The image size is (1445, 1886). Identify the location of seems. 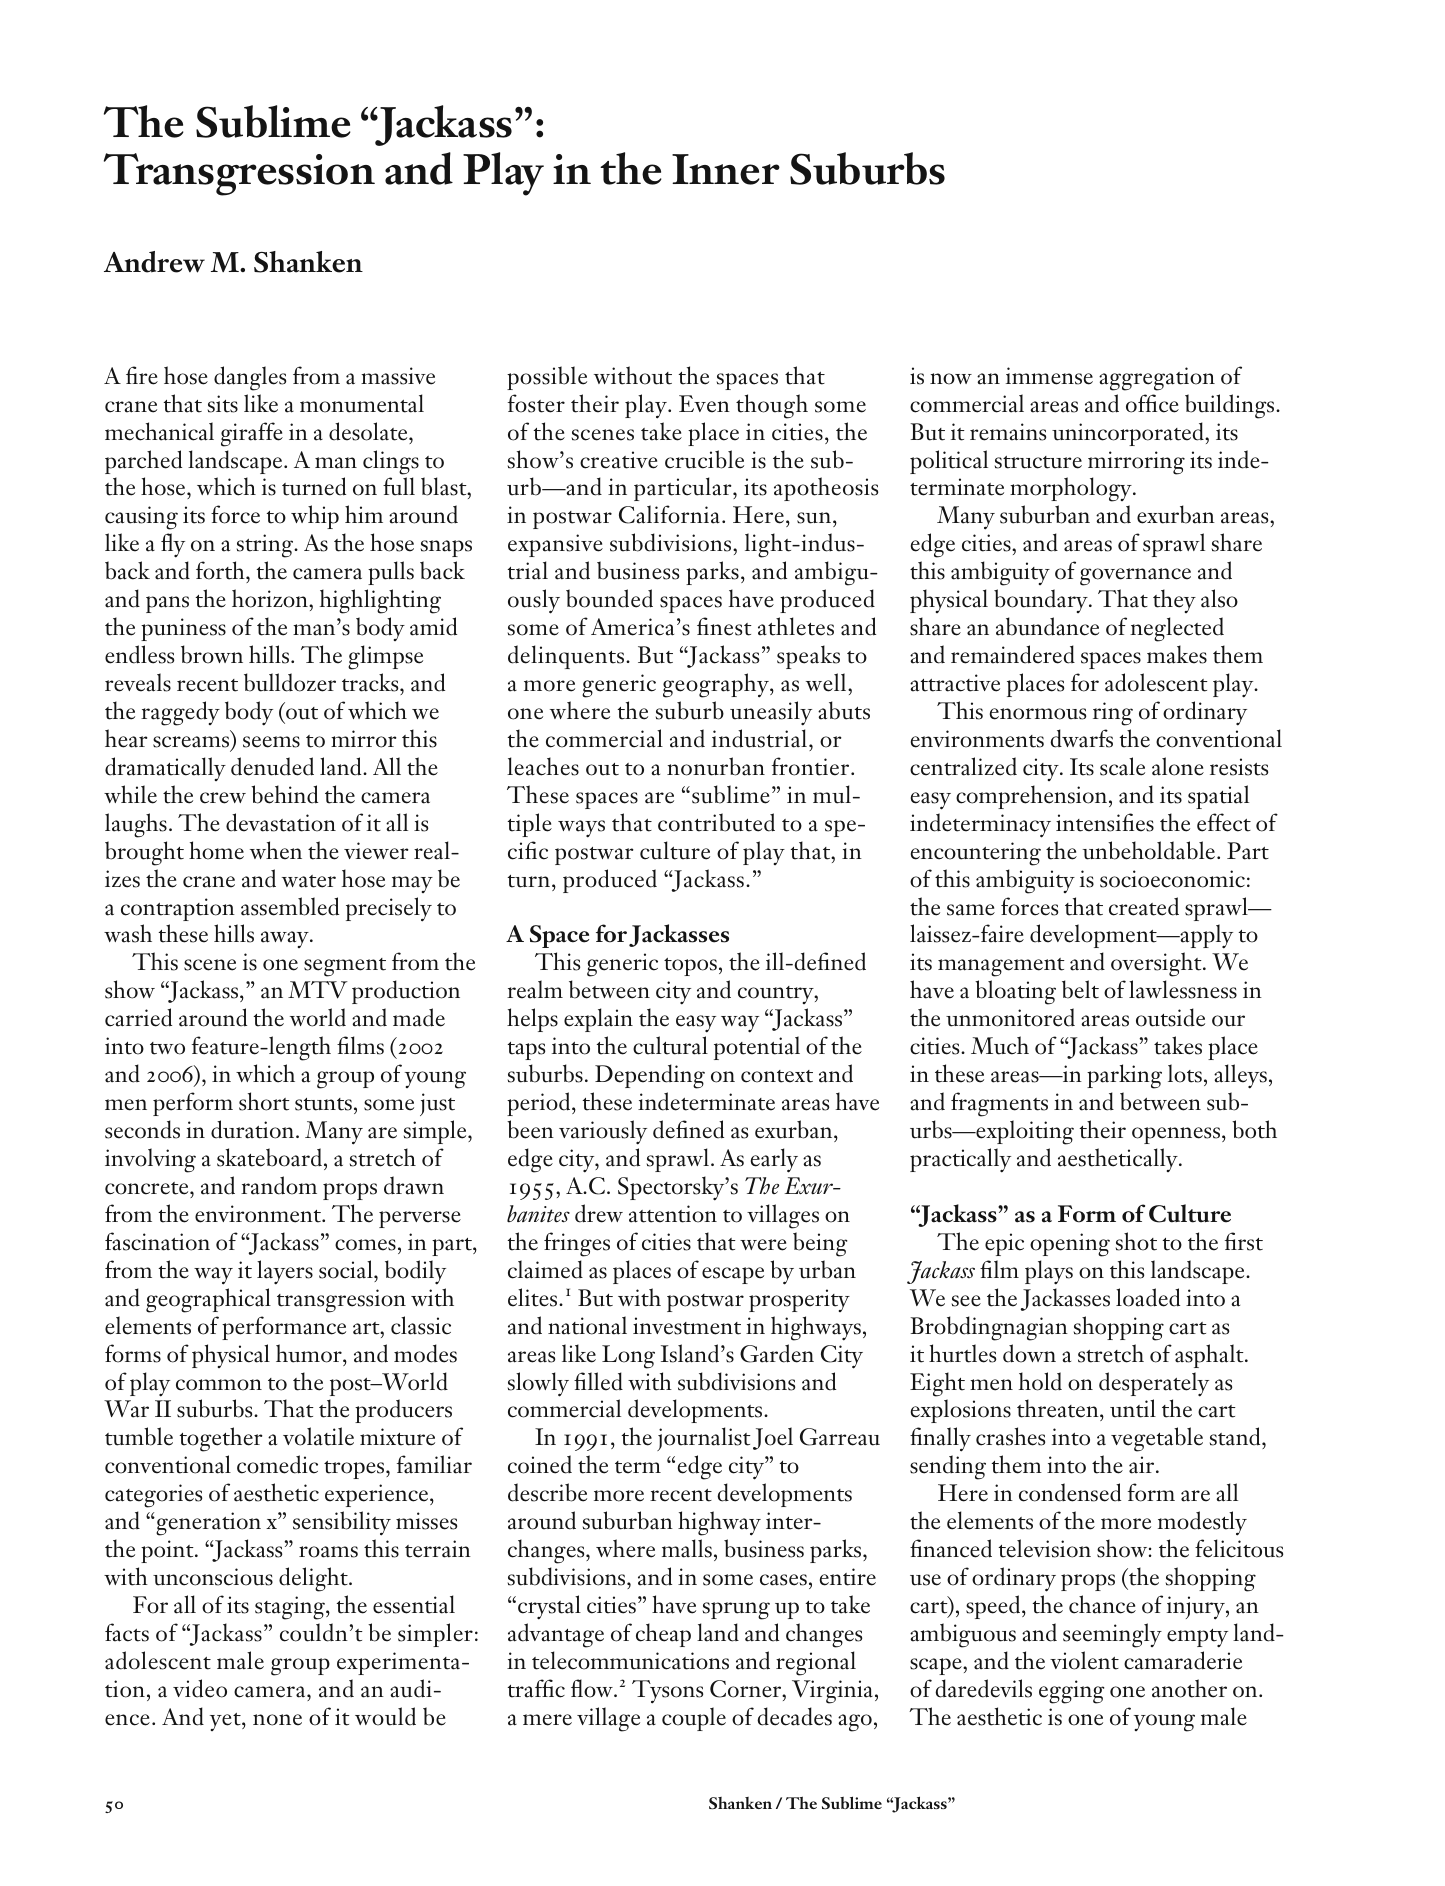
(271, 742).
